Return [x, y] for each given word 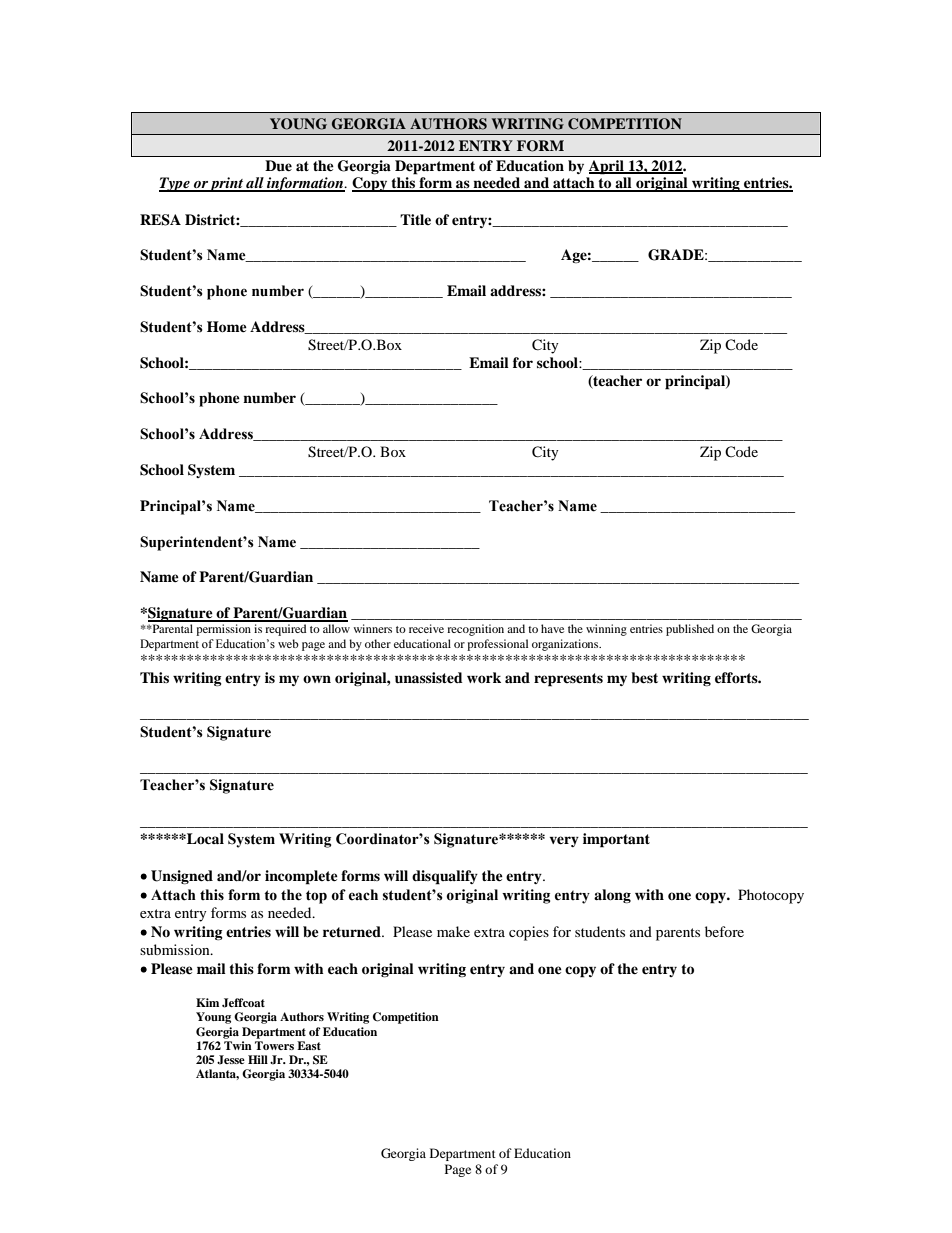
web [288, 643]
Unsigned [182, 877]
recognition [475, 630]
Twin [238, 1045]
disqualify [445, 877]
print [227, 184]
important [616, 840]
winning [606, 630]
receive [426, 628]
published [690, 630]
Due [278, 166]
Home [227, 327]
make [453, 931]
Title [415, 219]
